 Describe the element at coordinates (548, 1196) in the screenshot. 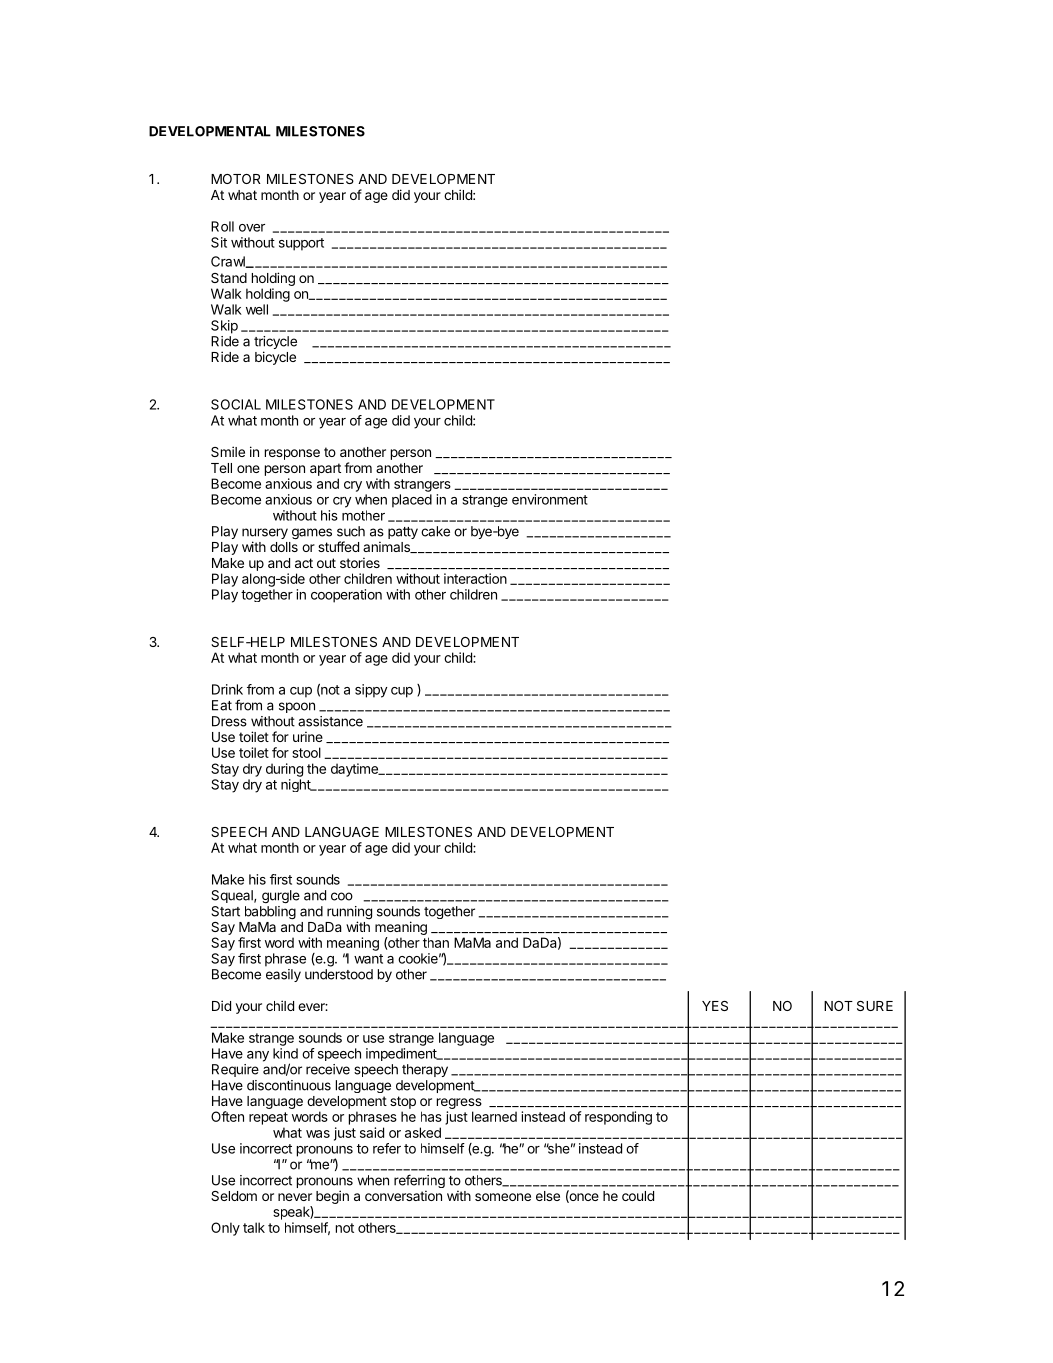

I see `else` at that location.
